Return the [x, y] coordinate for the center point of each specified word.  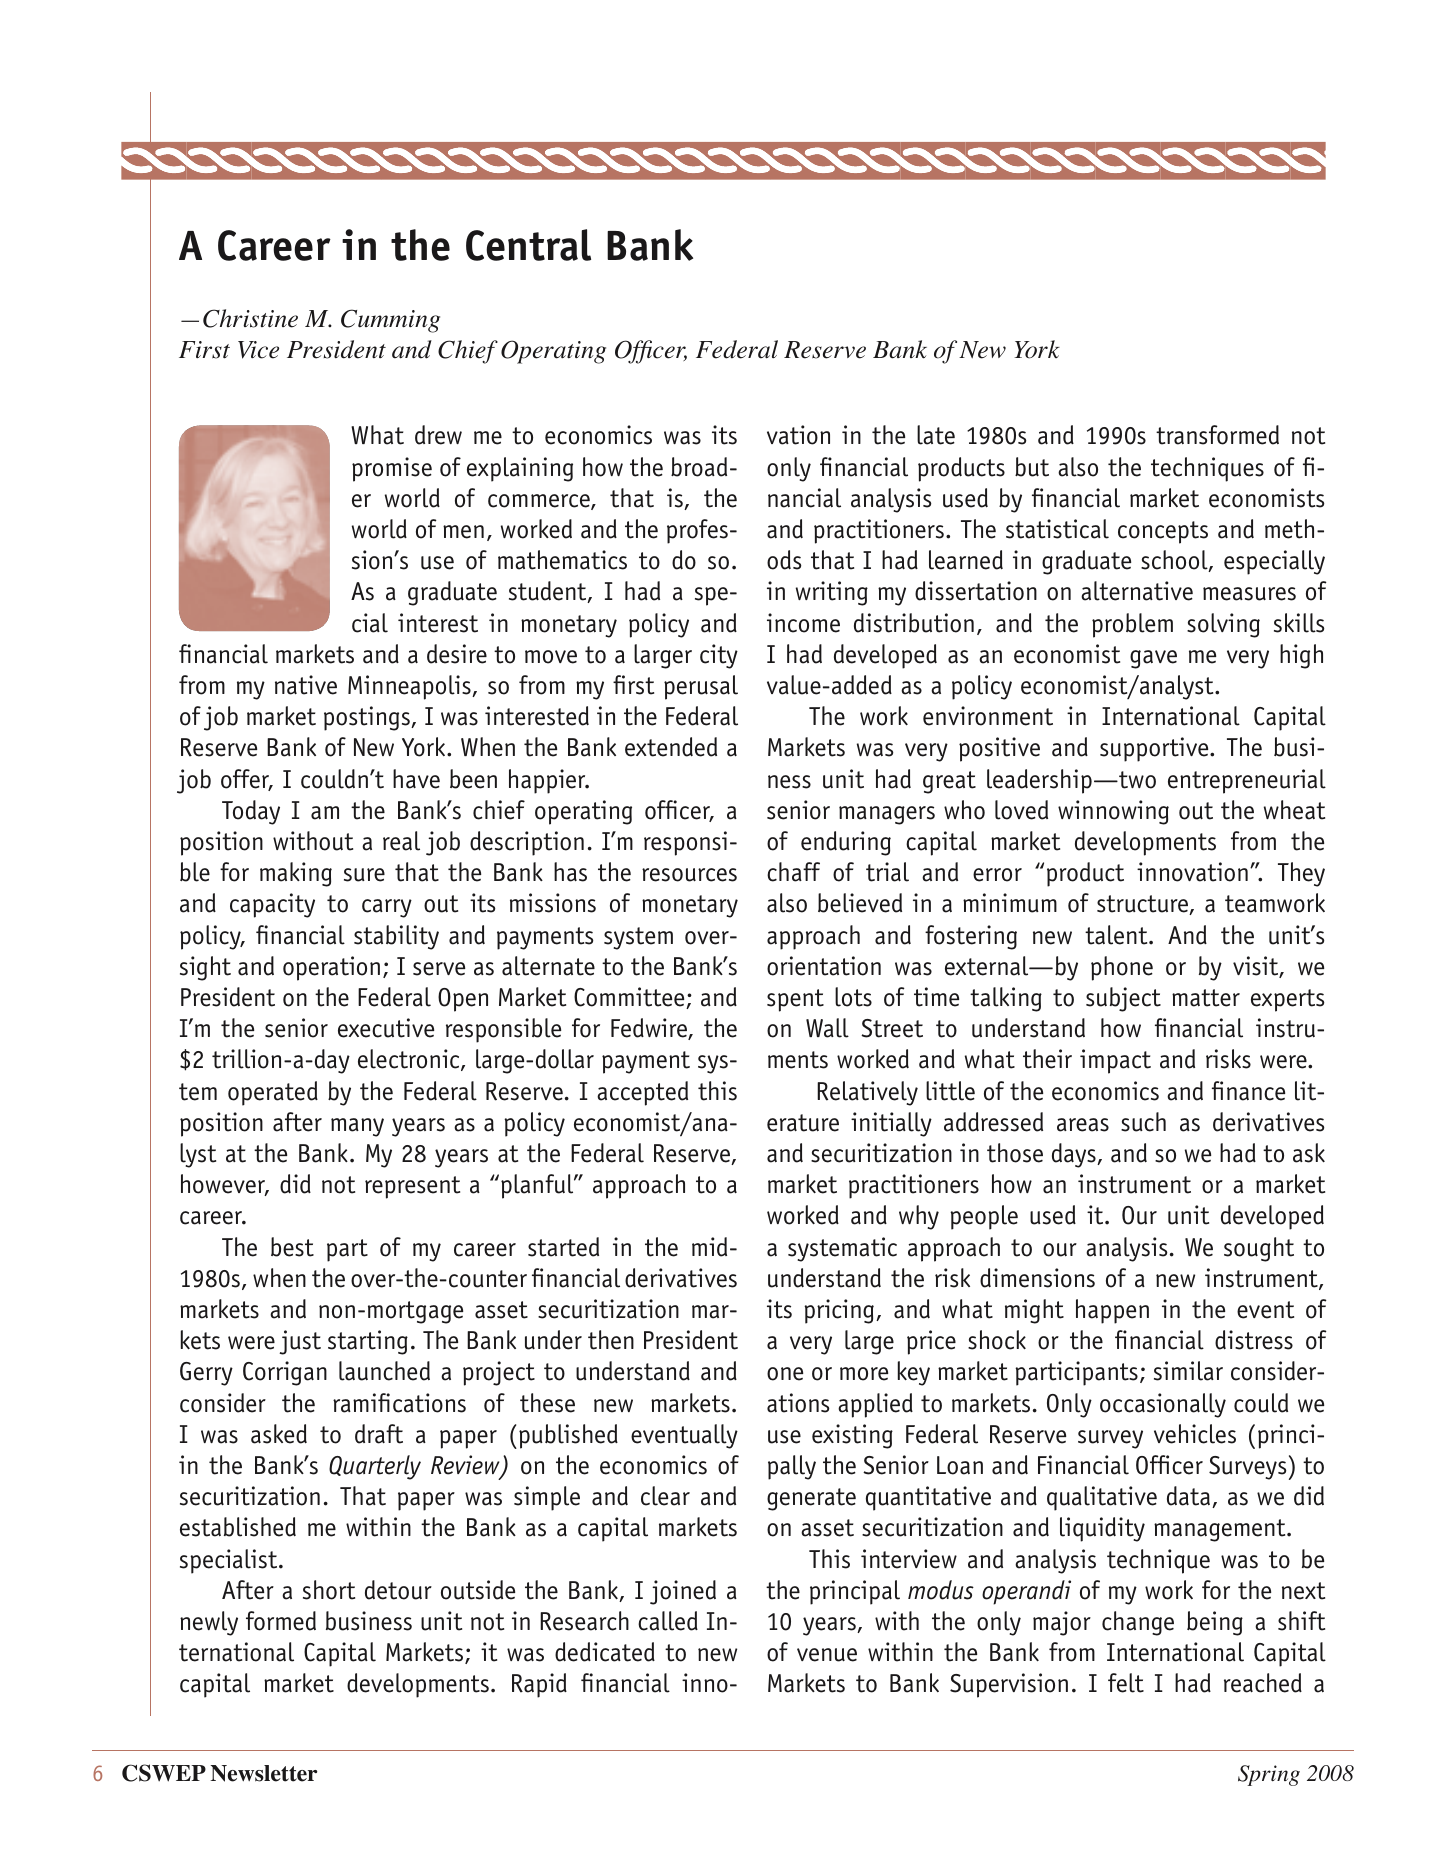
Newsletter [263, 1773]
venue [827, 1655]
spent [795, 1000]
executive [386, 1028]
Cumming [390, 321]
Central [528, 245]
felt [1126, 1683]
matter [1206, 998]
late [936, 435]
